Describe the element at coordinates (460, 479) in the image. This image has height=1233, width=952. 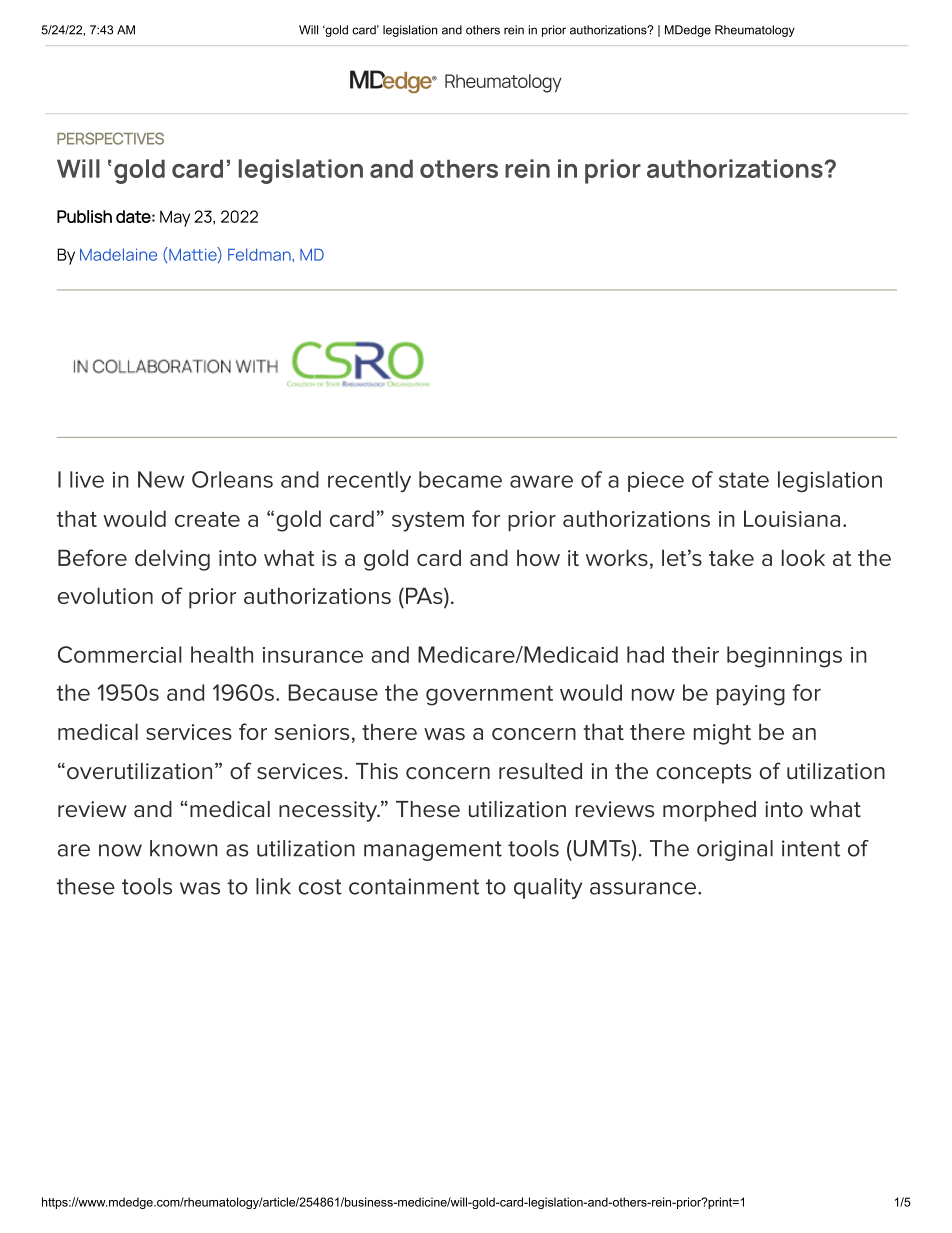
I see `became` at that location.
